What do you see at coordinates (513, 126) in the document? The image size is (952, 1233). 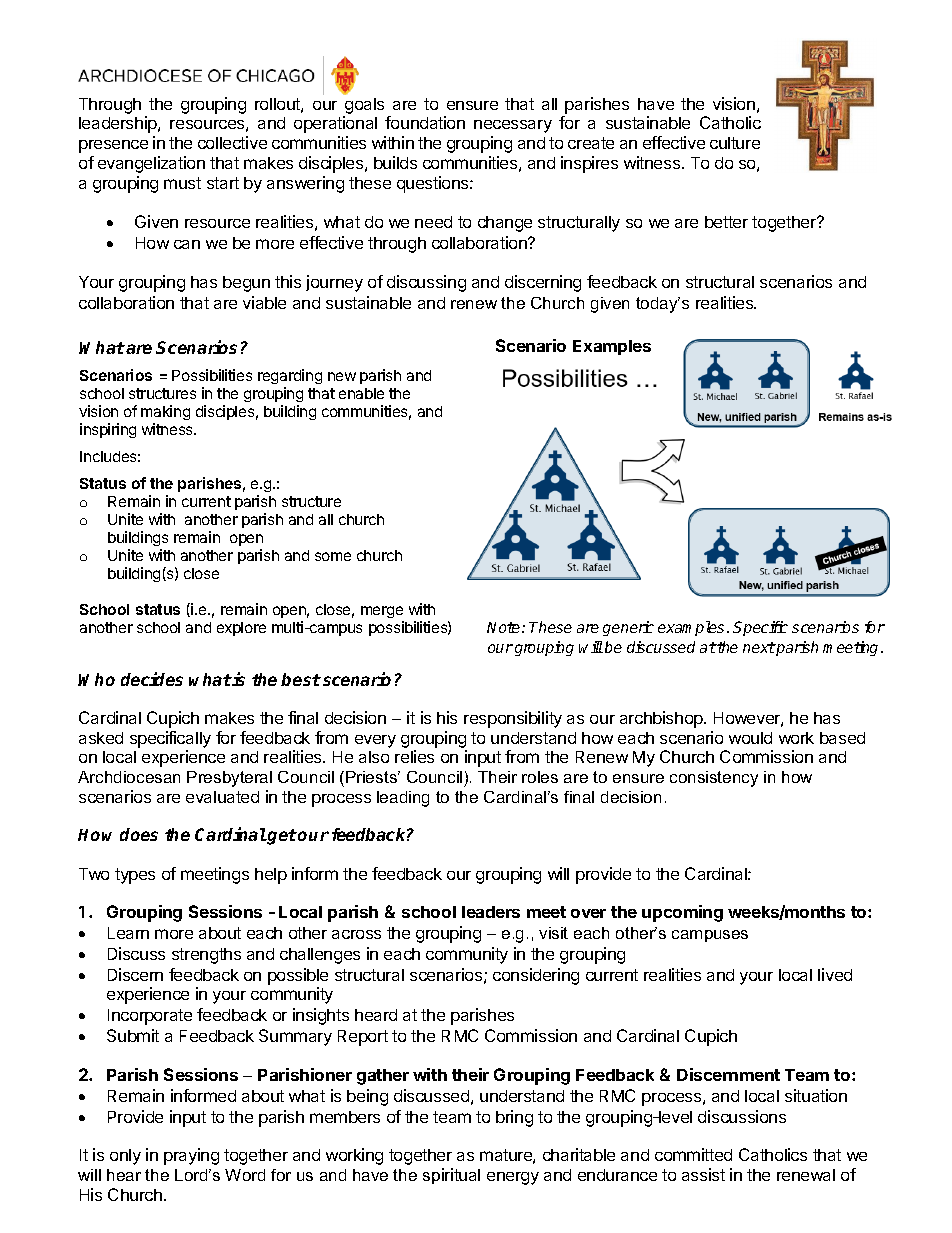 I see `necessary` at bounding box center [513, 126].
